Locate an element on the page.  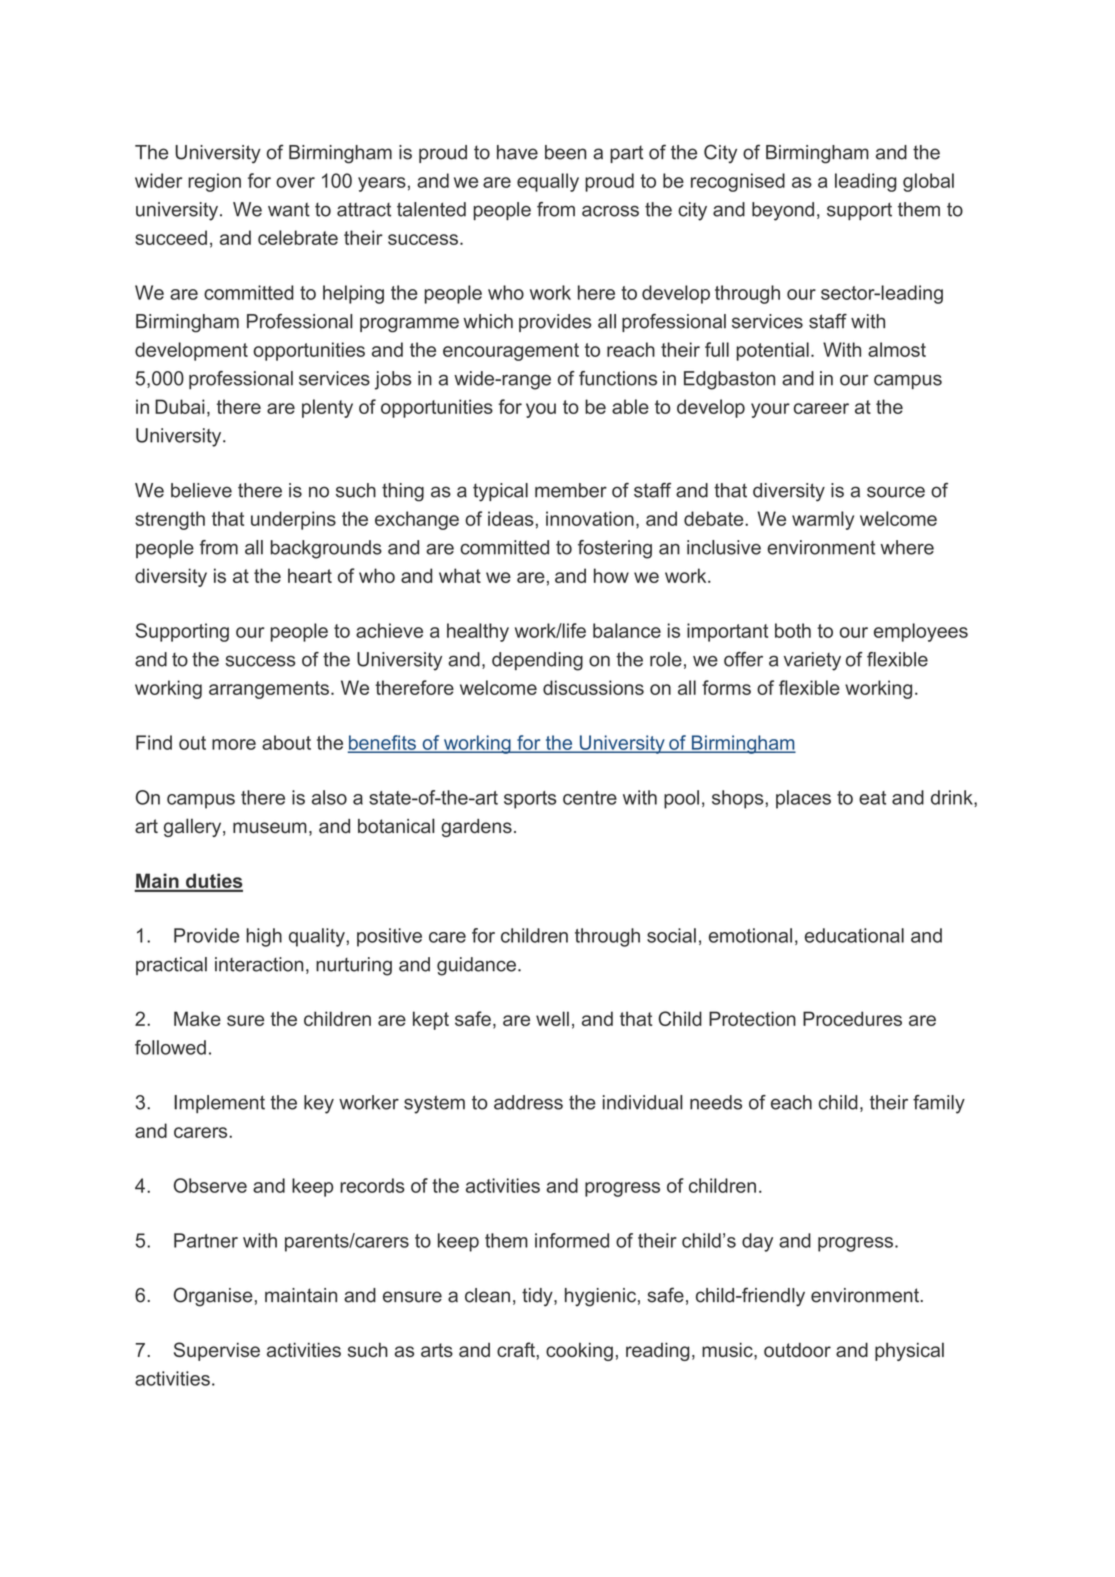
well is located at coordinates (552, 1018).
